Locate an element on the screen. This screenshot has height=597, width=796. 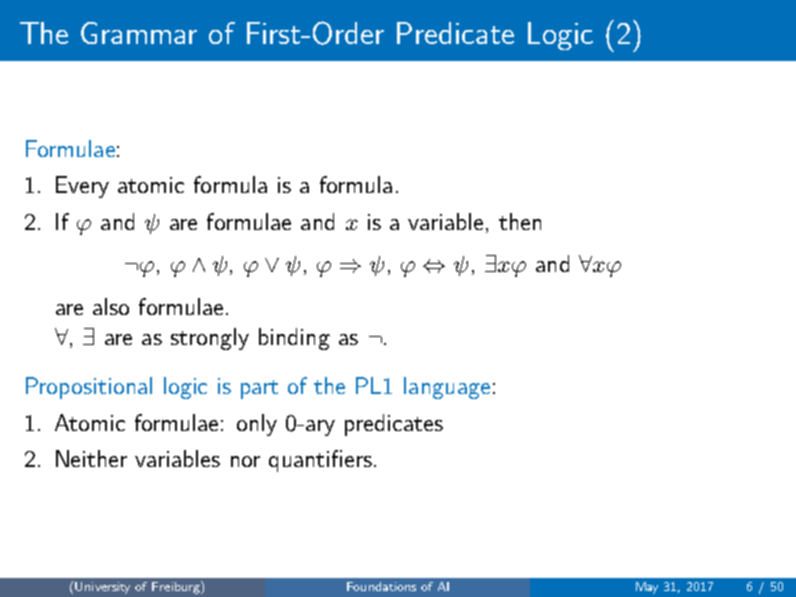
also is located at coordinates (111, 306).
